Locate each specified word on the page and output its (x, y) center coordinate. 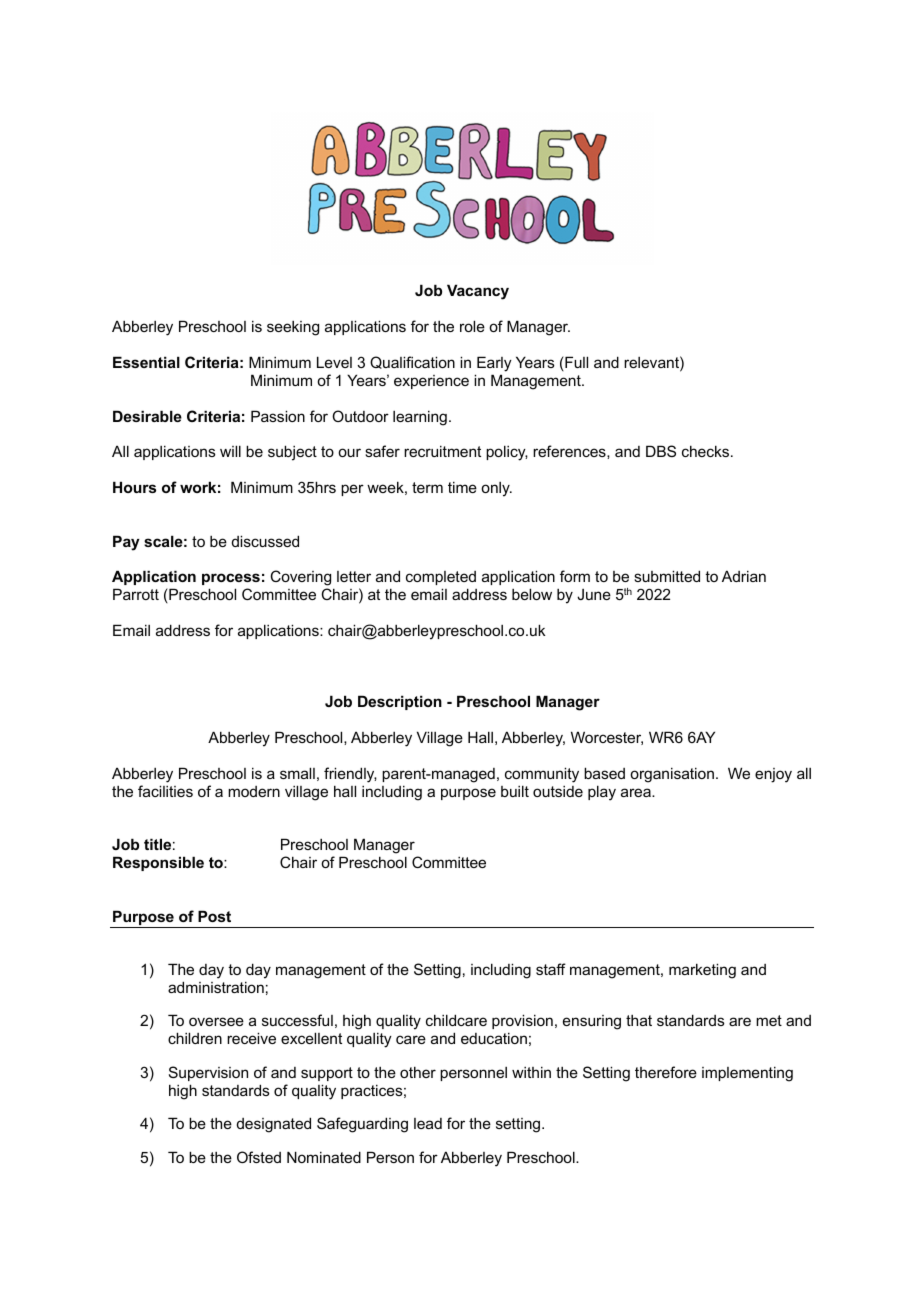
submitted (667, 576)
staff (551, 969)
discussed (265, 541)
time (462, 487)
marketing (702, 971)
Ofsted (259, 1157)
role (472, 326)
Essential (146, 362)
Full (575, 363)
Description (400, 702)
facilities (165, 791)
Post (214, 916)
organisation (672, 775)
